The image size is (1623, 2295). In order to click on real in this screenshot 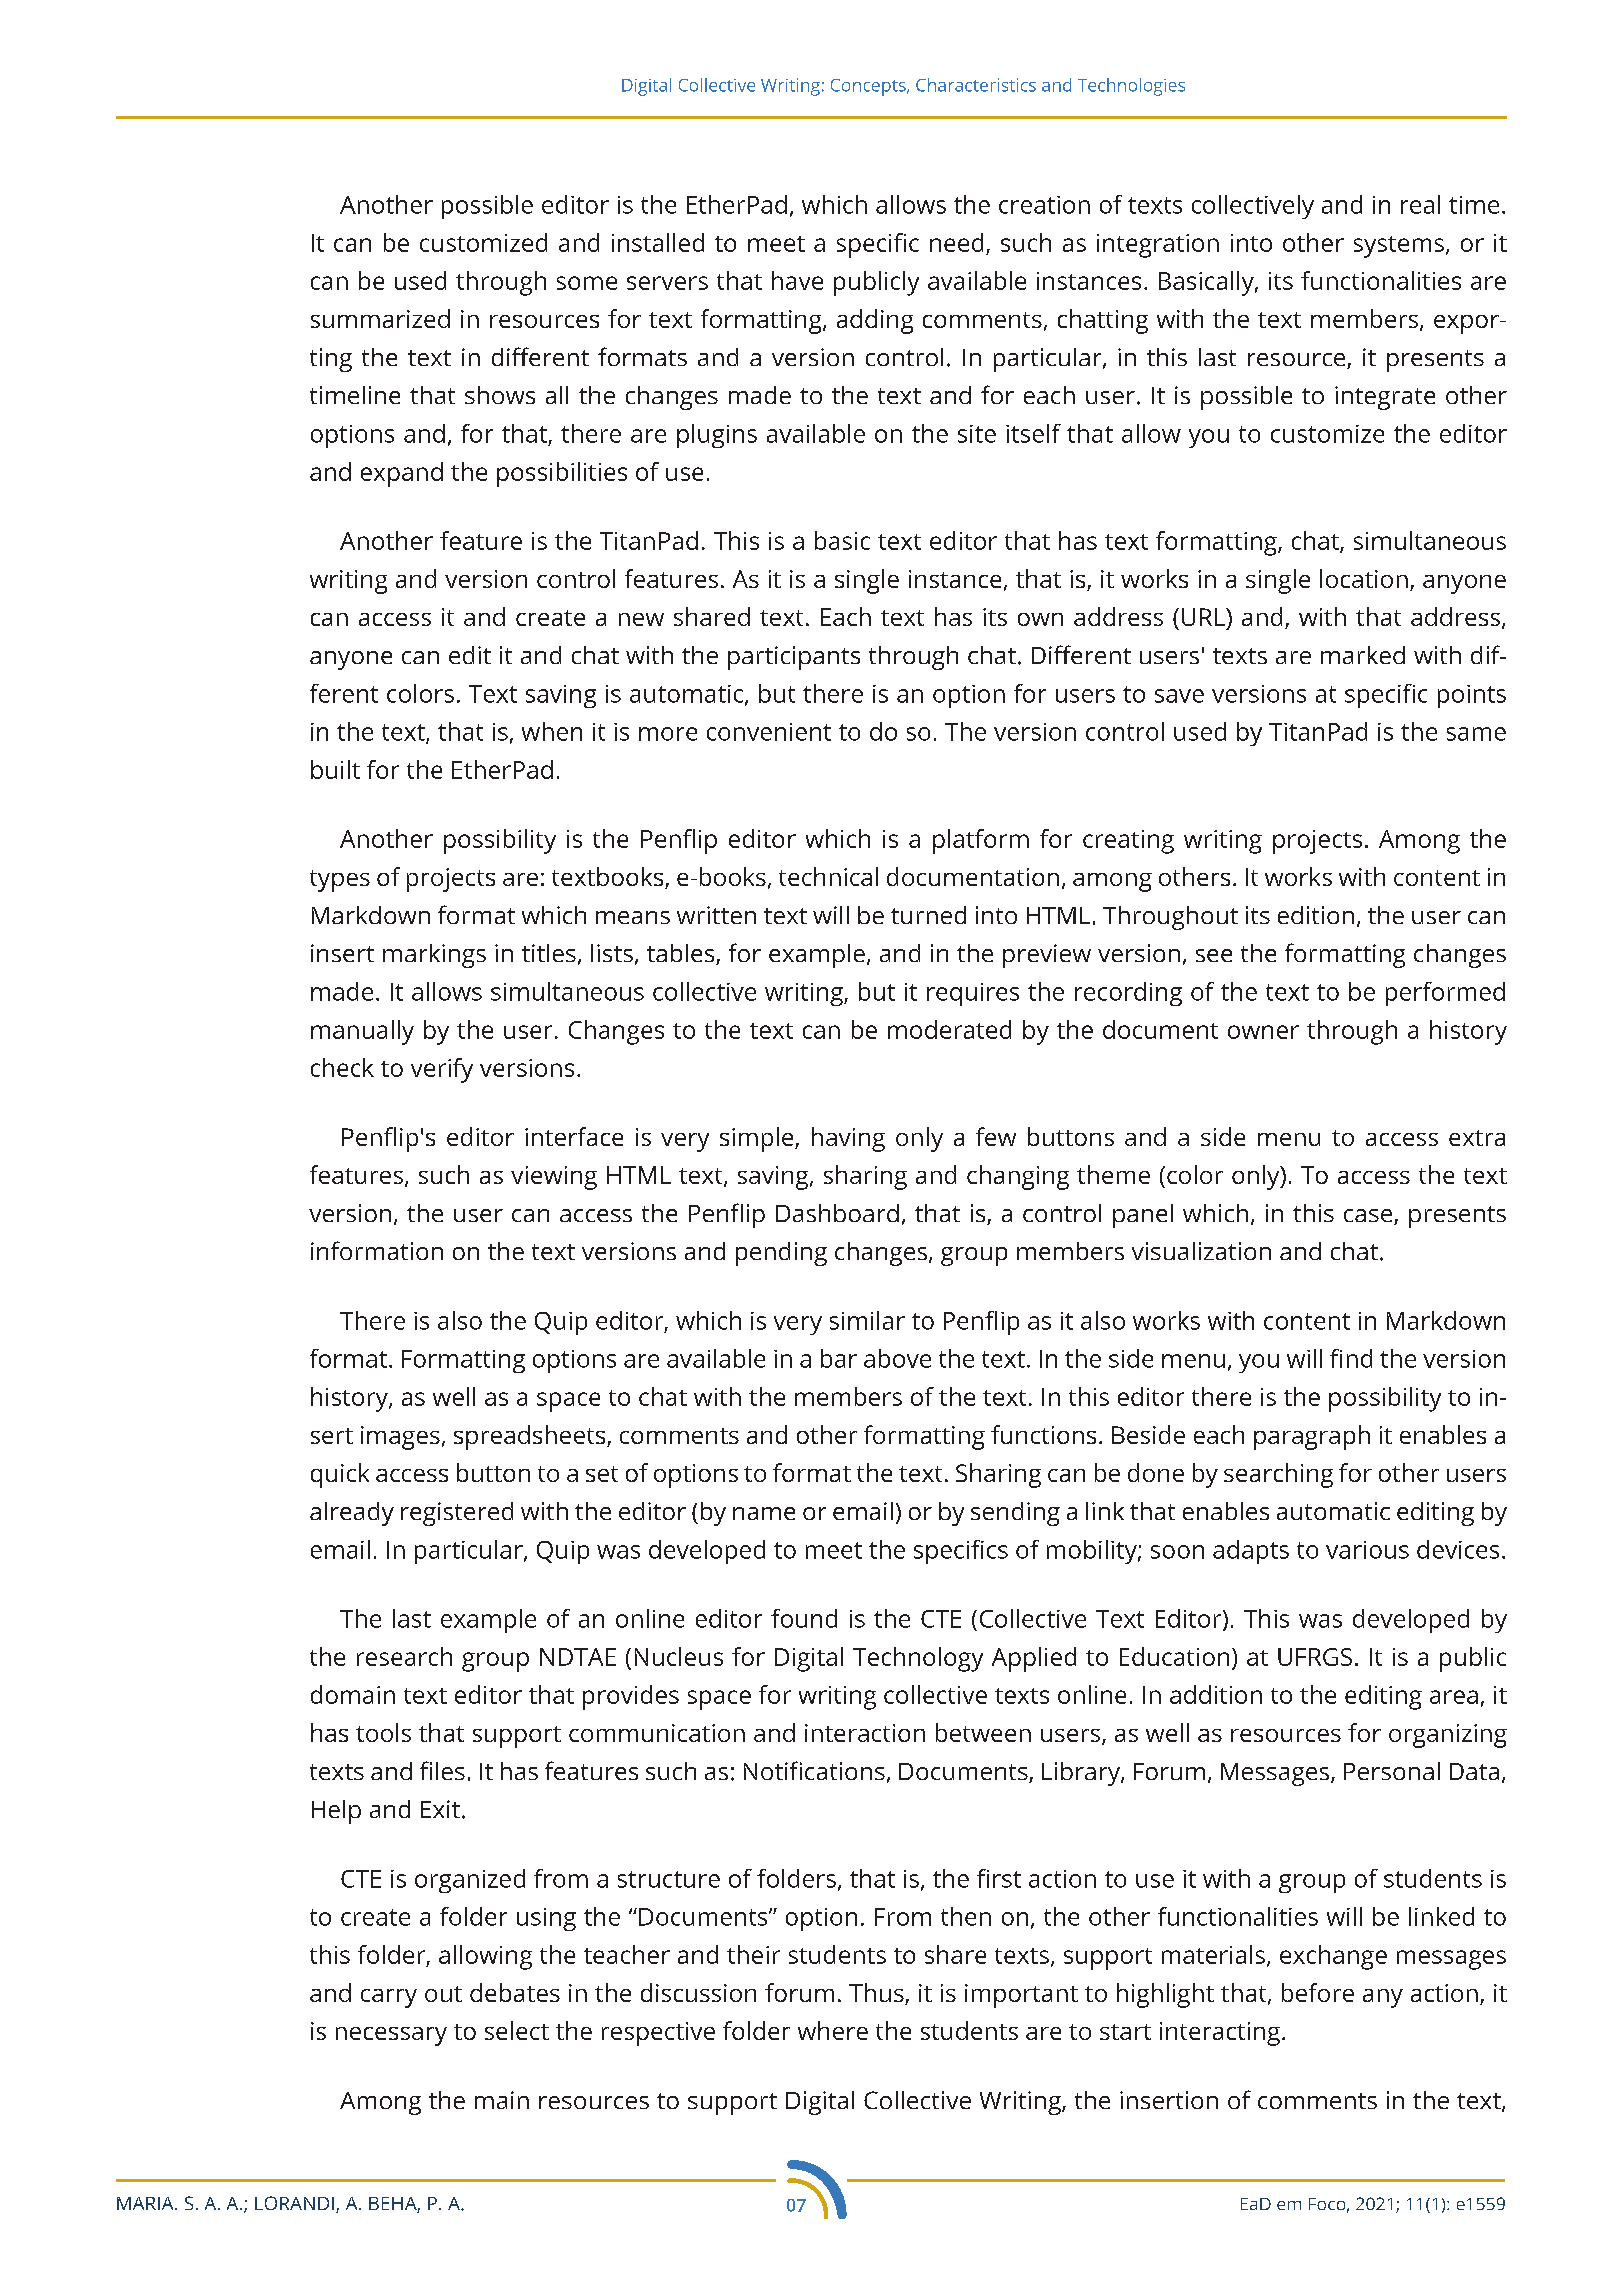, I will do `click(1420, 204)`.
